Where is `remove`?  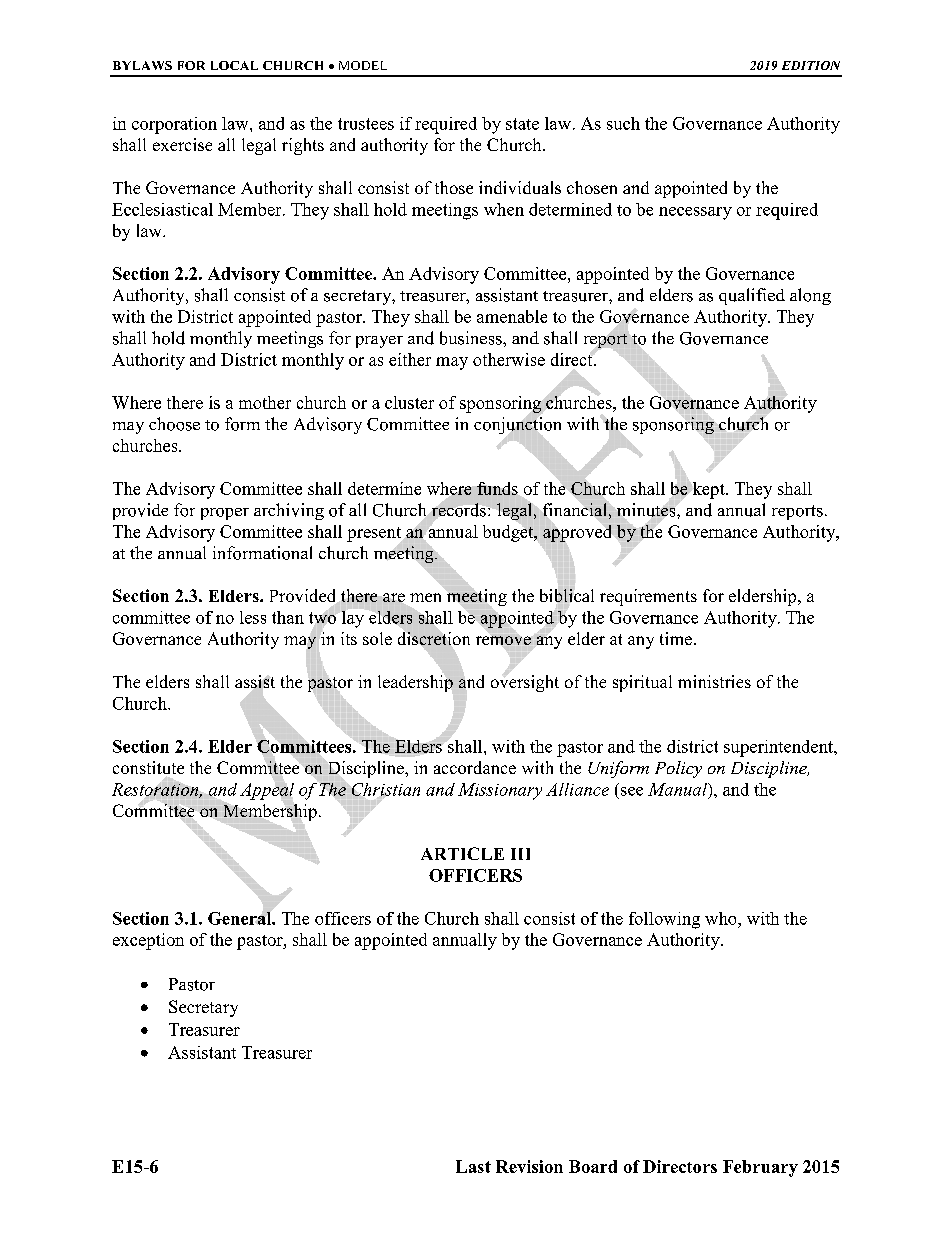 remove is located at coordinates (503, 640).
